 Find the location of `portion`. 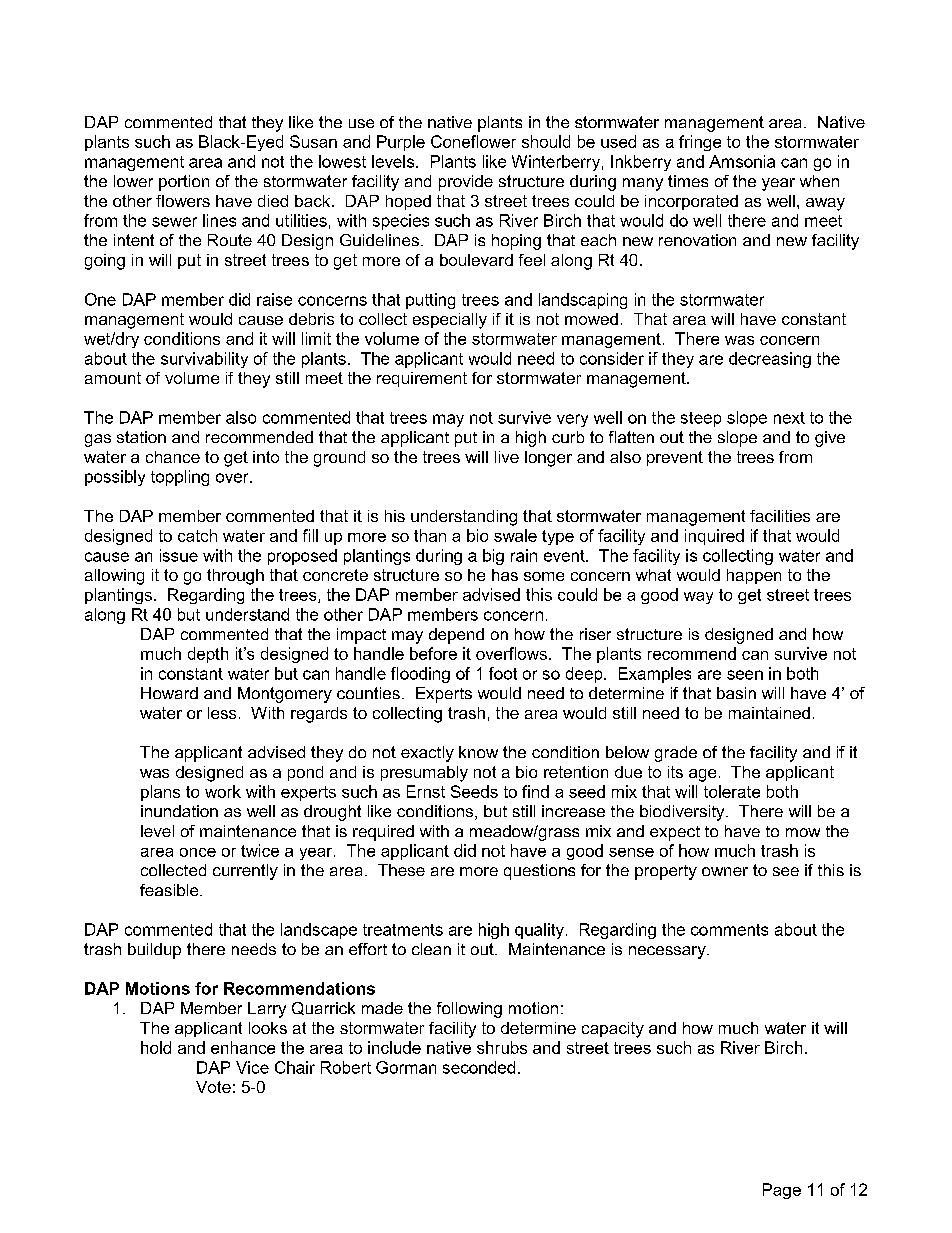

portion is located at coordinates (184, 183).
